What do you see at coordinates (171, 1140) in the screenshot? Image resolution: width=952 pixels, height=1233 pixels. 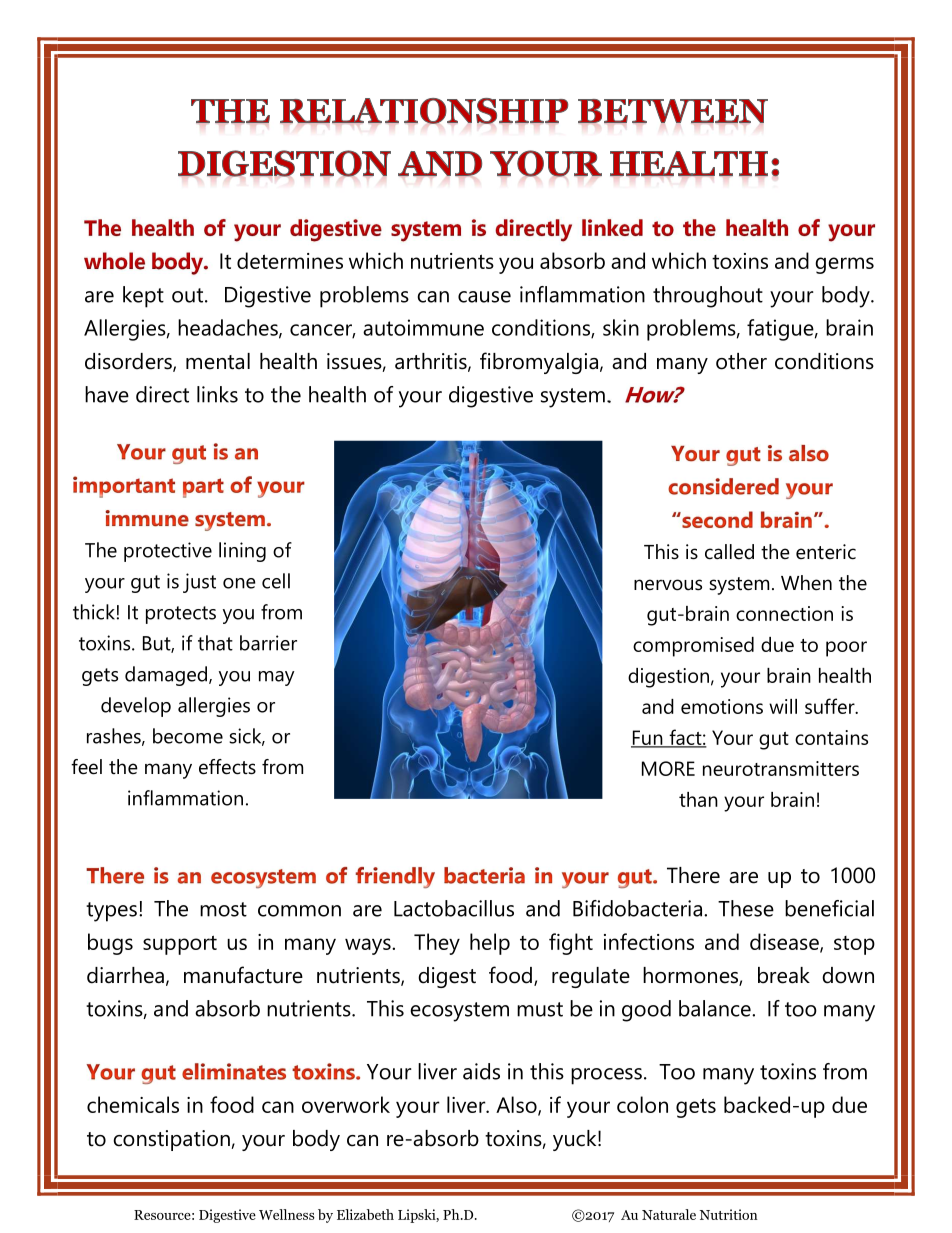 I see `constipation` at bounding box center [171, 1140].
